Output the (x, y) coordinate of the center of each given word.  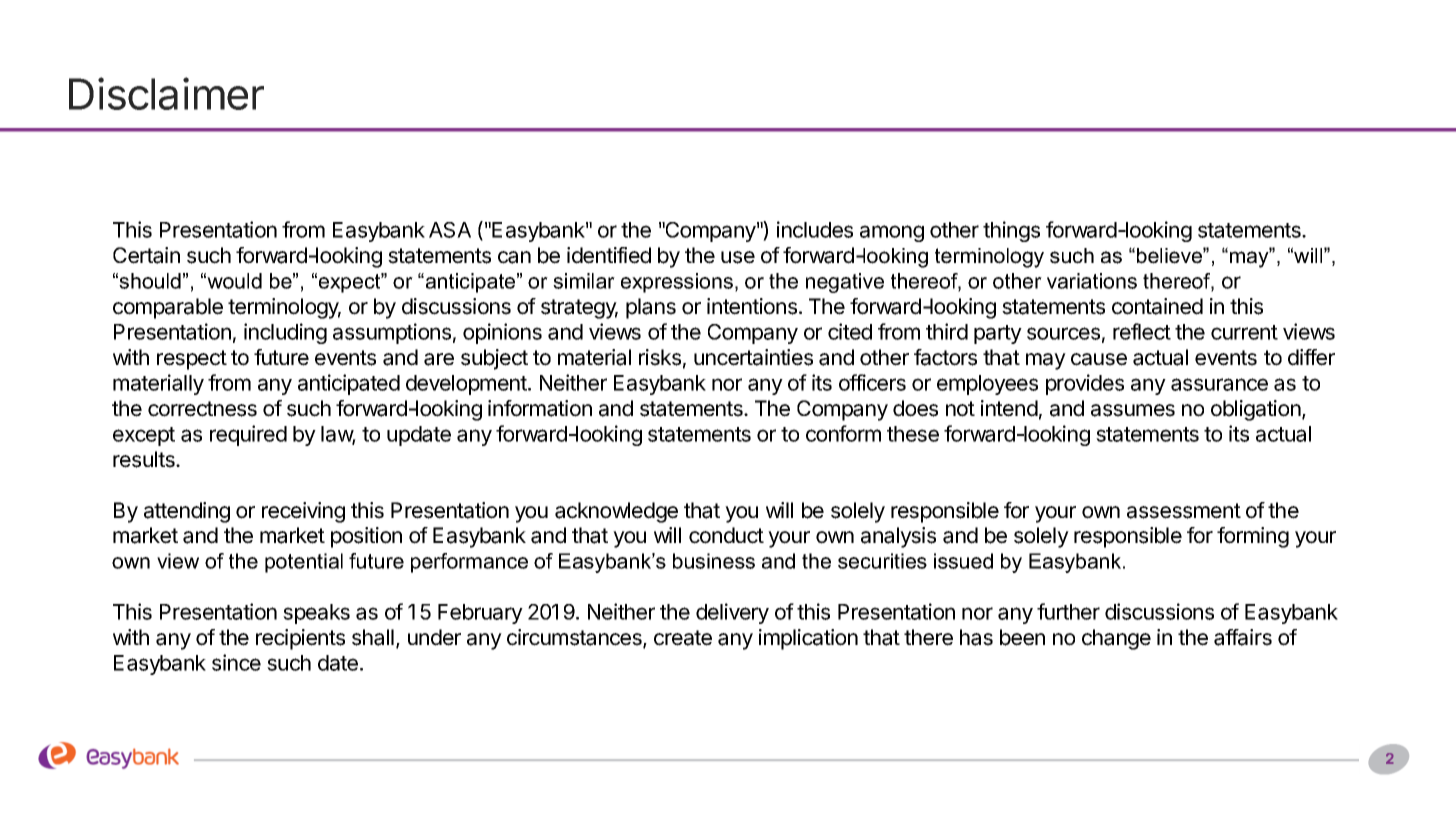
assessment (1184, 511)
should (150, 281)
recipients (300, 639)
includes (815, 229)
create (683, 638)
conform (843, 433)
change (1116, 639)
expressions (677, 283)
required (248, 435)
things (1011, 231)
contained (1157, 306)
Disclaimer (166, 93)
